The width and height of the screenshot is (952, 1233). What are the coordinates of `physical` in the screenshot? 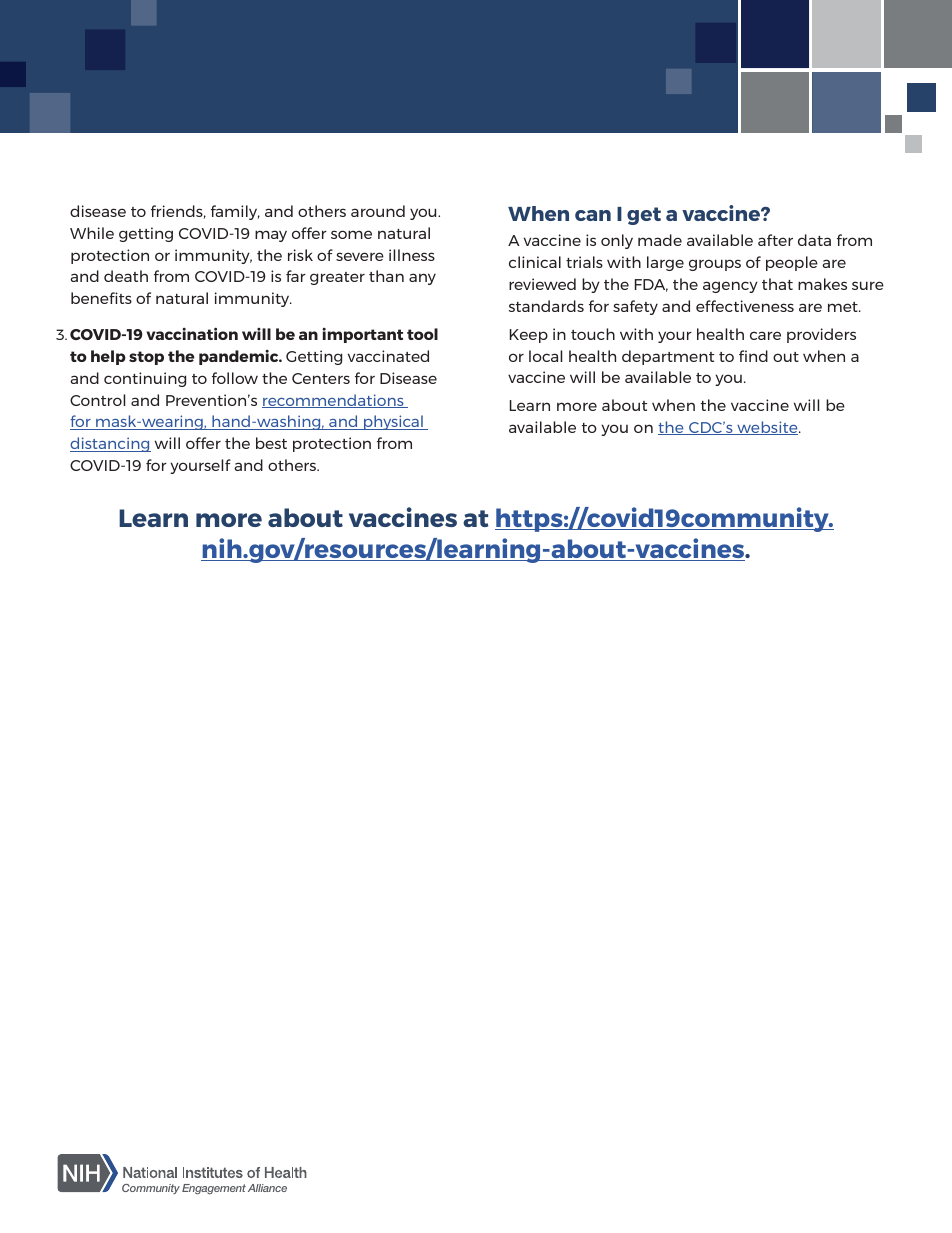 It's located at (393, 422).
